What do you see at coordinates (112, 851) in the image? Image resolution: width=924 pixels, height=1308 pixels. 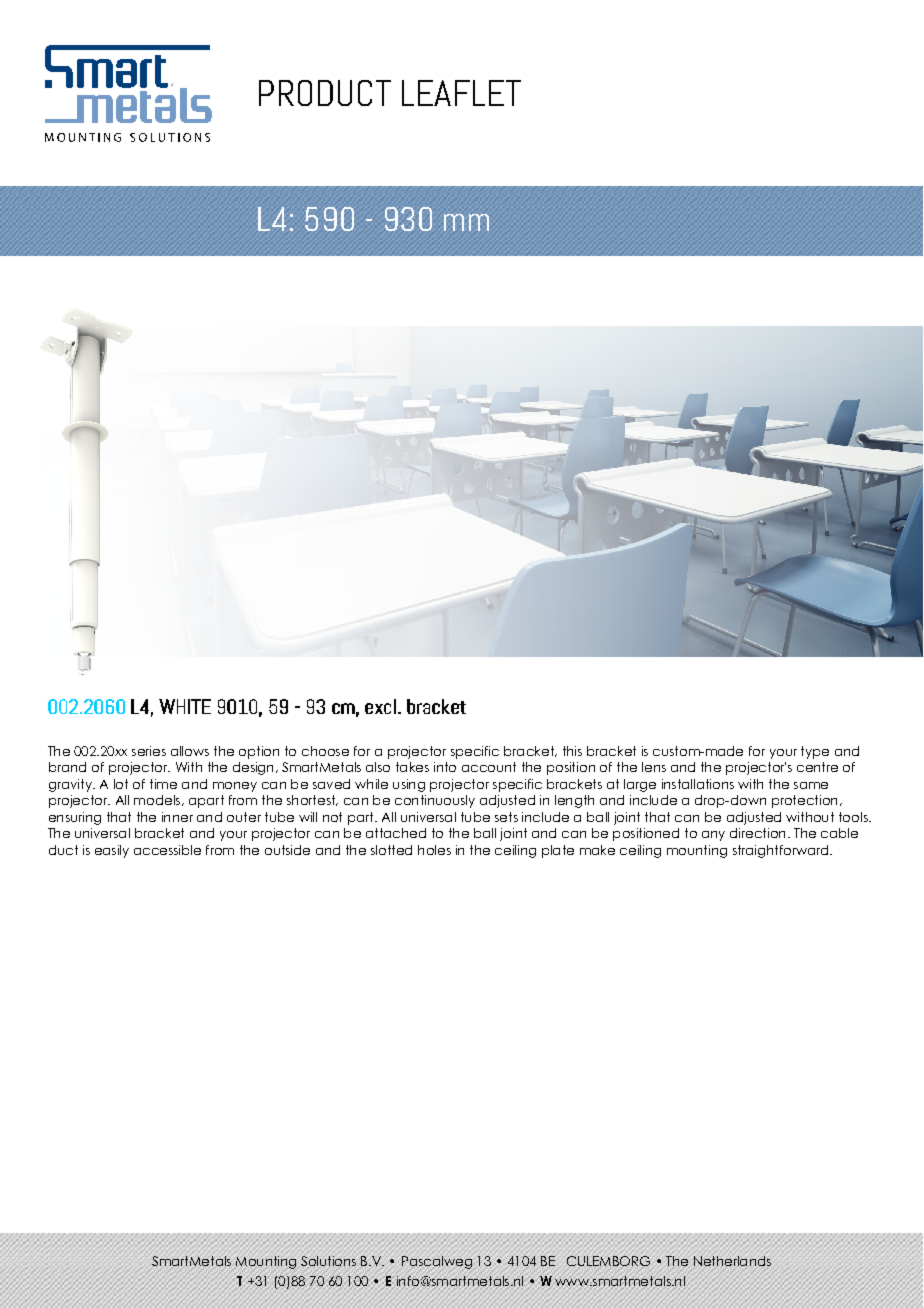 I see `easily` at bounding box center [112, 851].
